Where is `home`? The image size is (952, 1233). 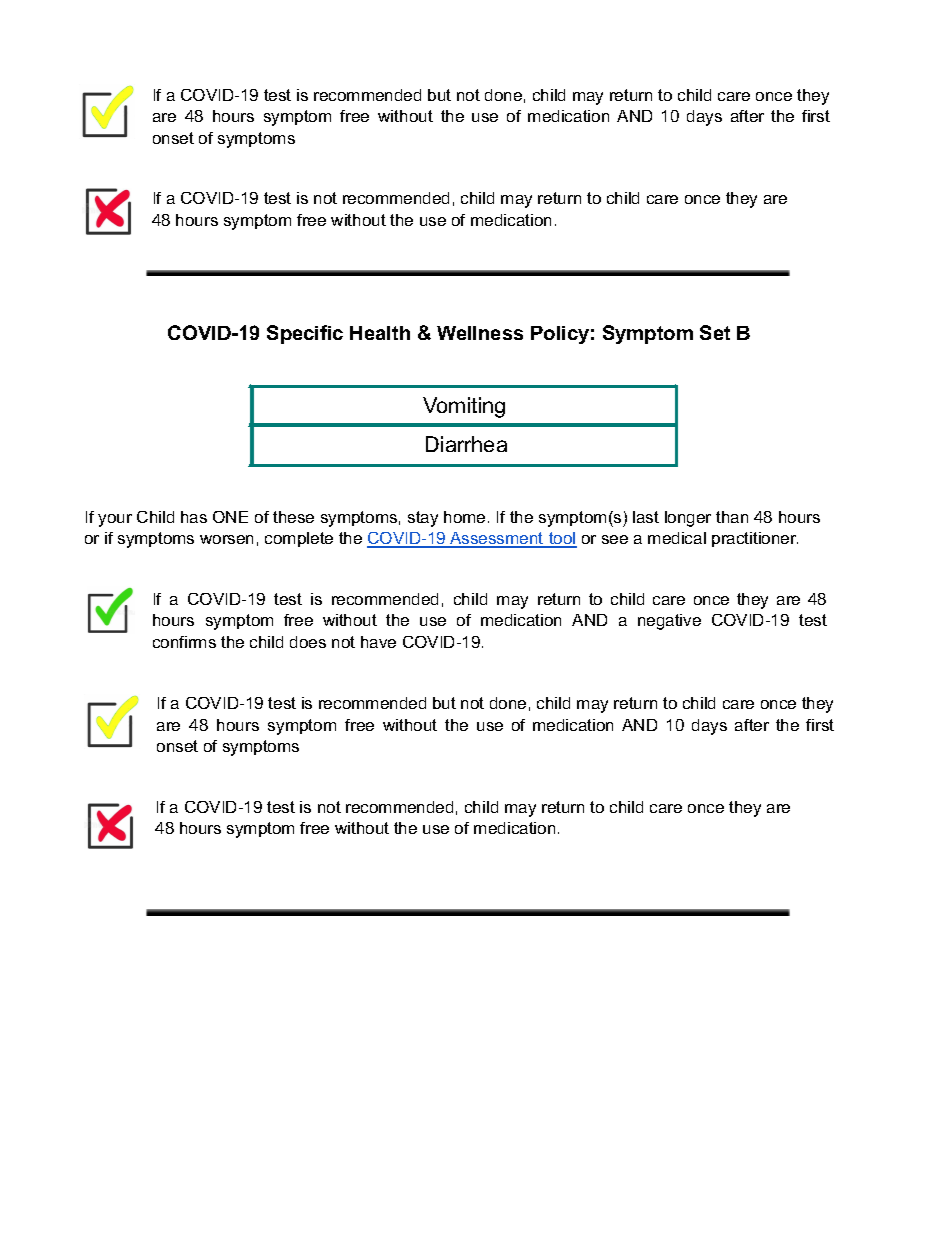 home is located at coordinates (464, 517).
